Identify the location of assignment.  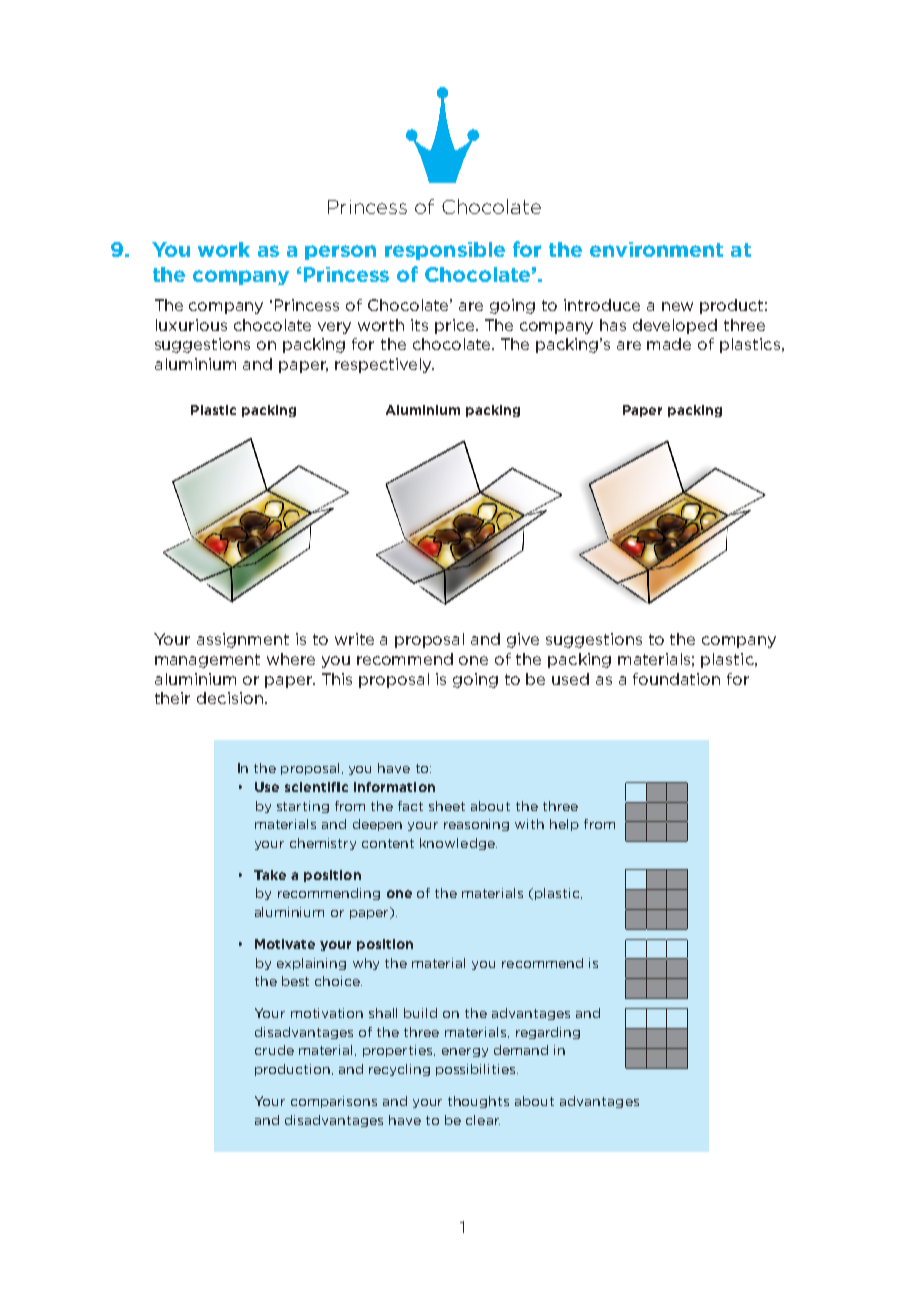
(243, 640).
